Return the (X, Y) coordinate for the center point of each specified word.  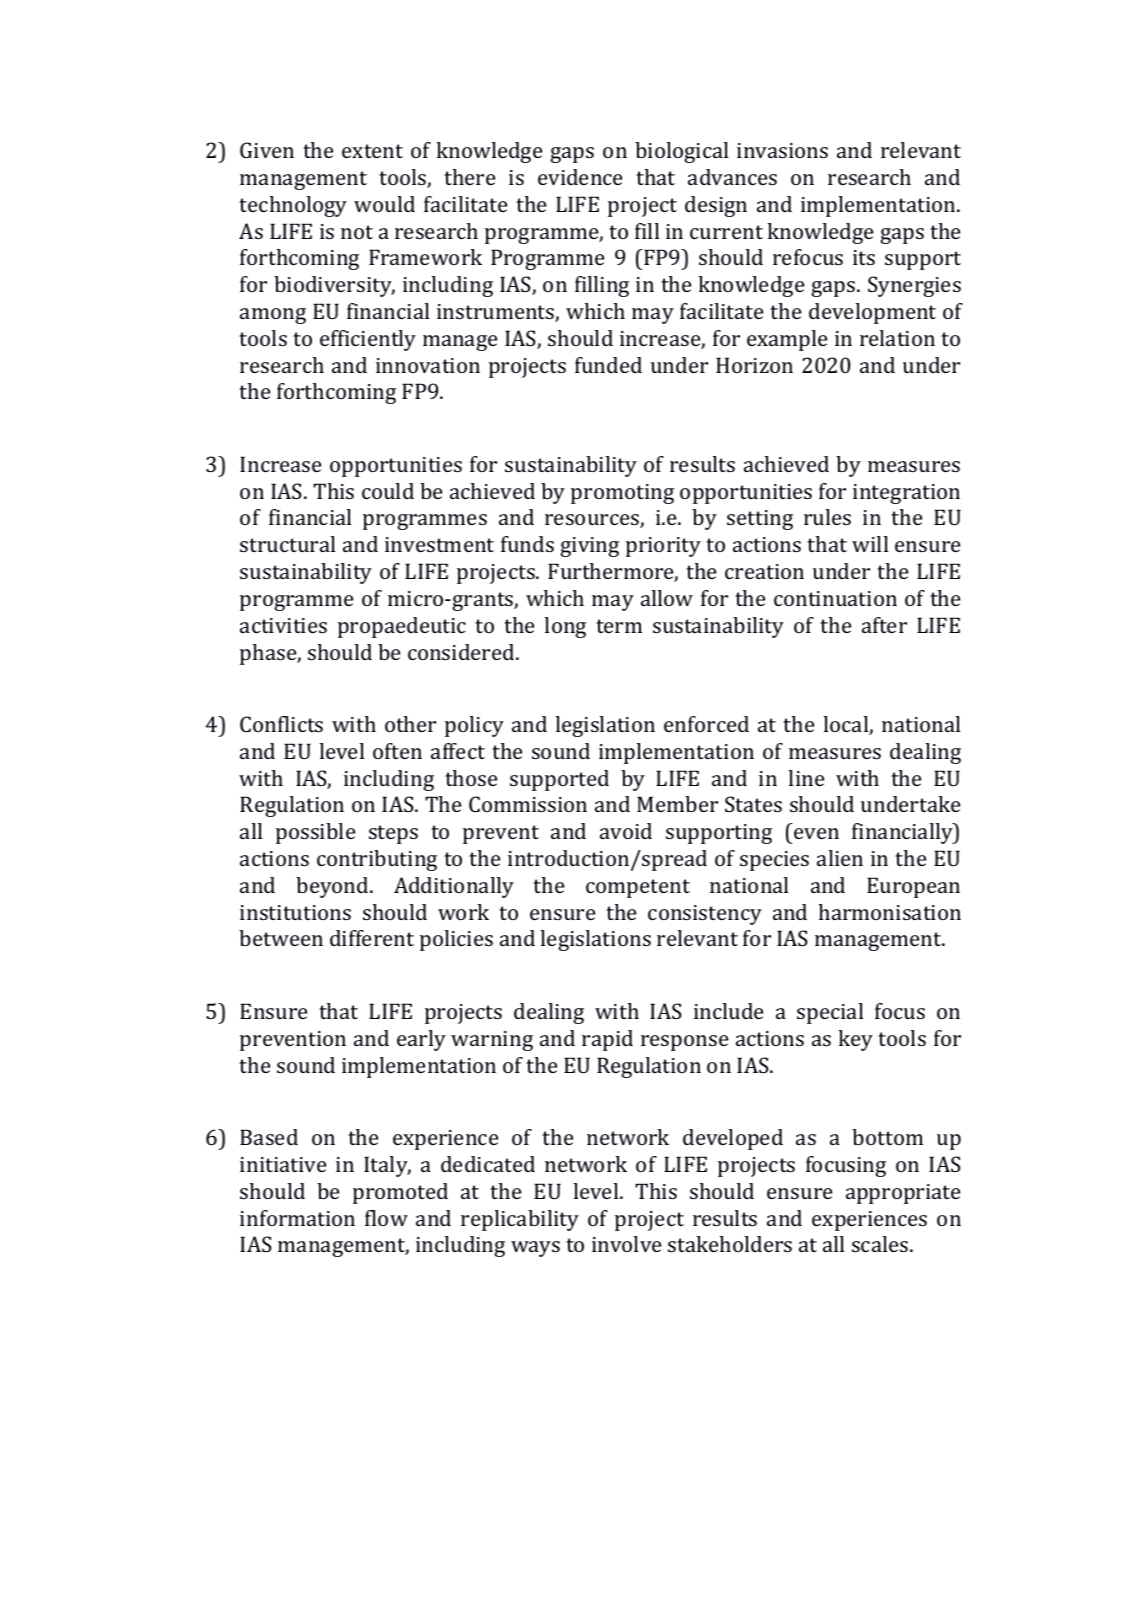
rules (827, 517)
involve (626, 1244)
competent (638, 888)
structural (287, 544)
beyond (333, 887)
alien (840, 858)
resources (593, 521)
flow (386, 1218)
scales (881, 1244)
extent (372, 151)
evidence (580, 177)
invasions (782, 150)
